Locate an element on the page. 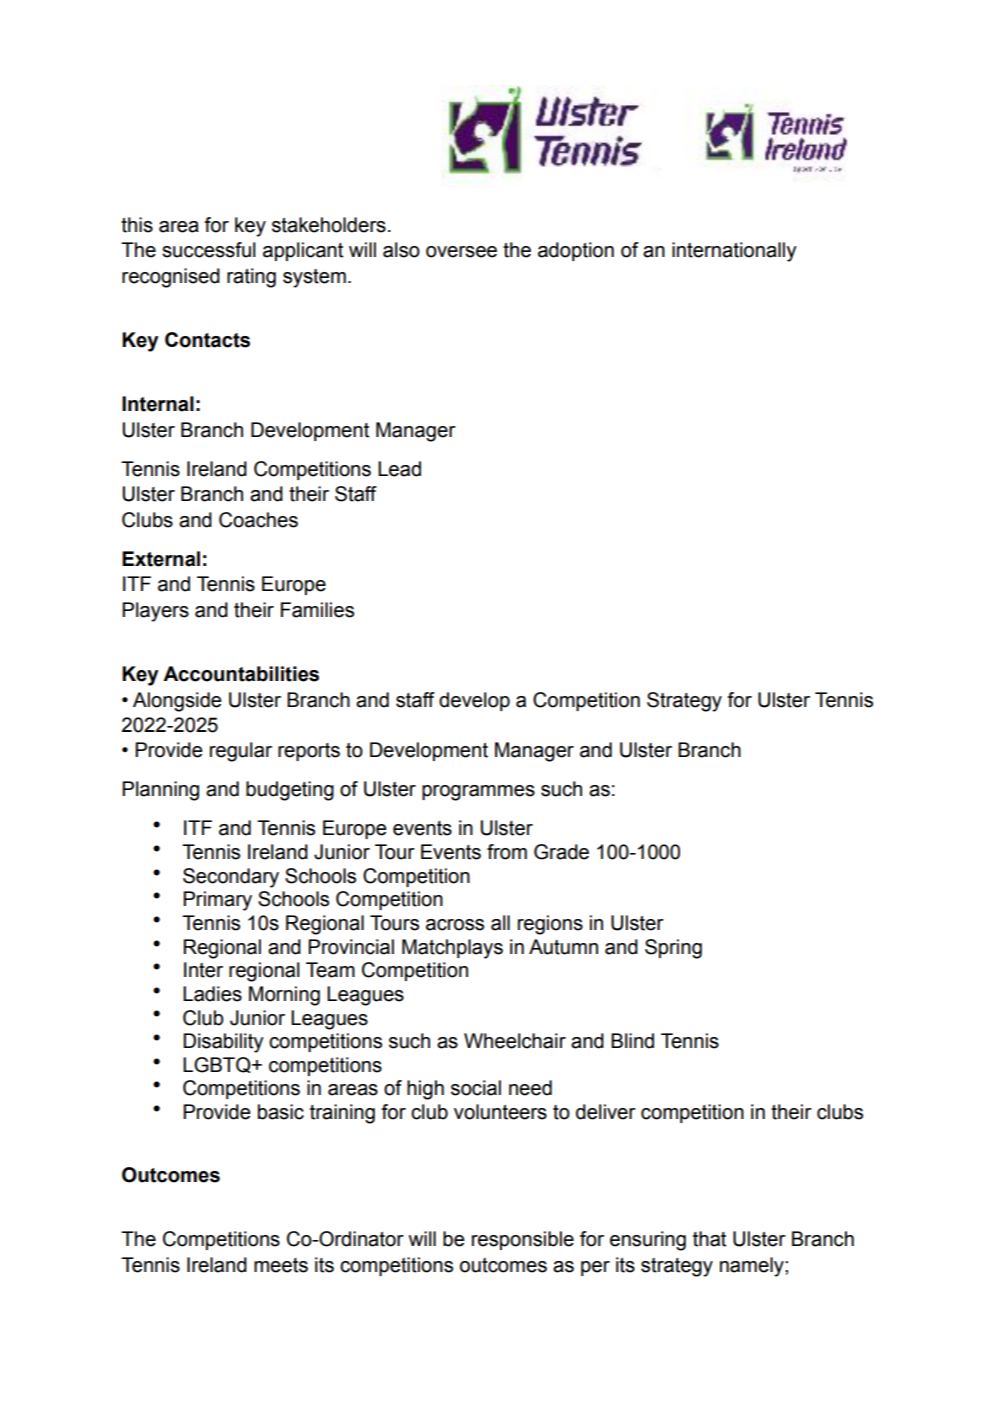 The width and height of the image is (1005, 1422). Lead is located at coordinates (399, 469).
